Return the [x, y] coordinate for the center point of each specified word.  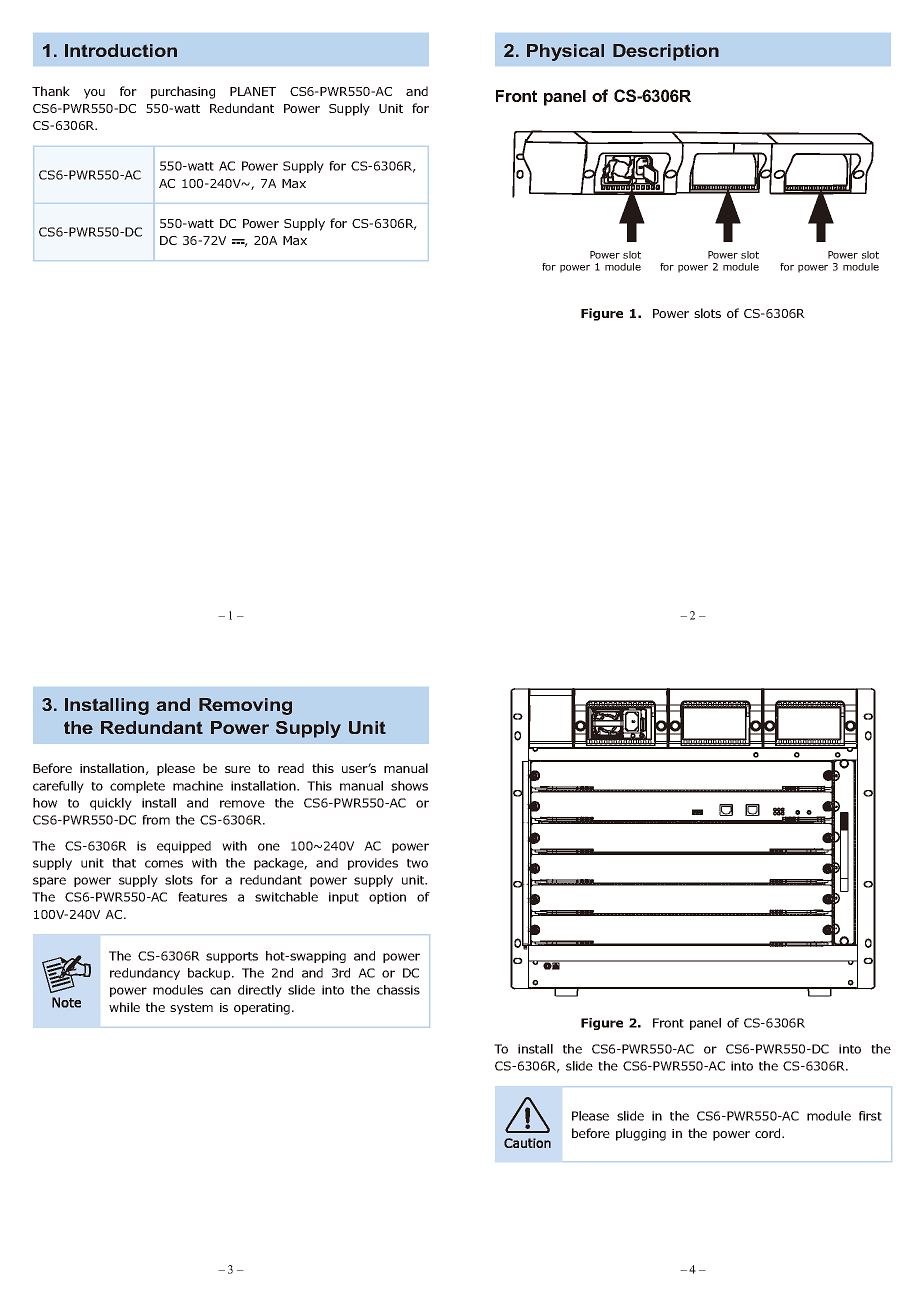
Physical [565, 52]
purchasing [183, 92]
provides [373, 864]
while [124, 1007]
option [387, 898]
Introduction [121, 50]
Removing [245, 706]
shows [409, 786]
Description [666, 52]
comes [164, 864]
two [417, 863]
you [94, 94]
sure [238, 769]
